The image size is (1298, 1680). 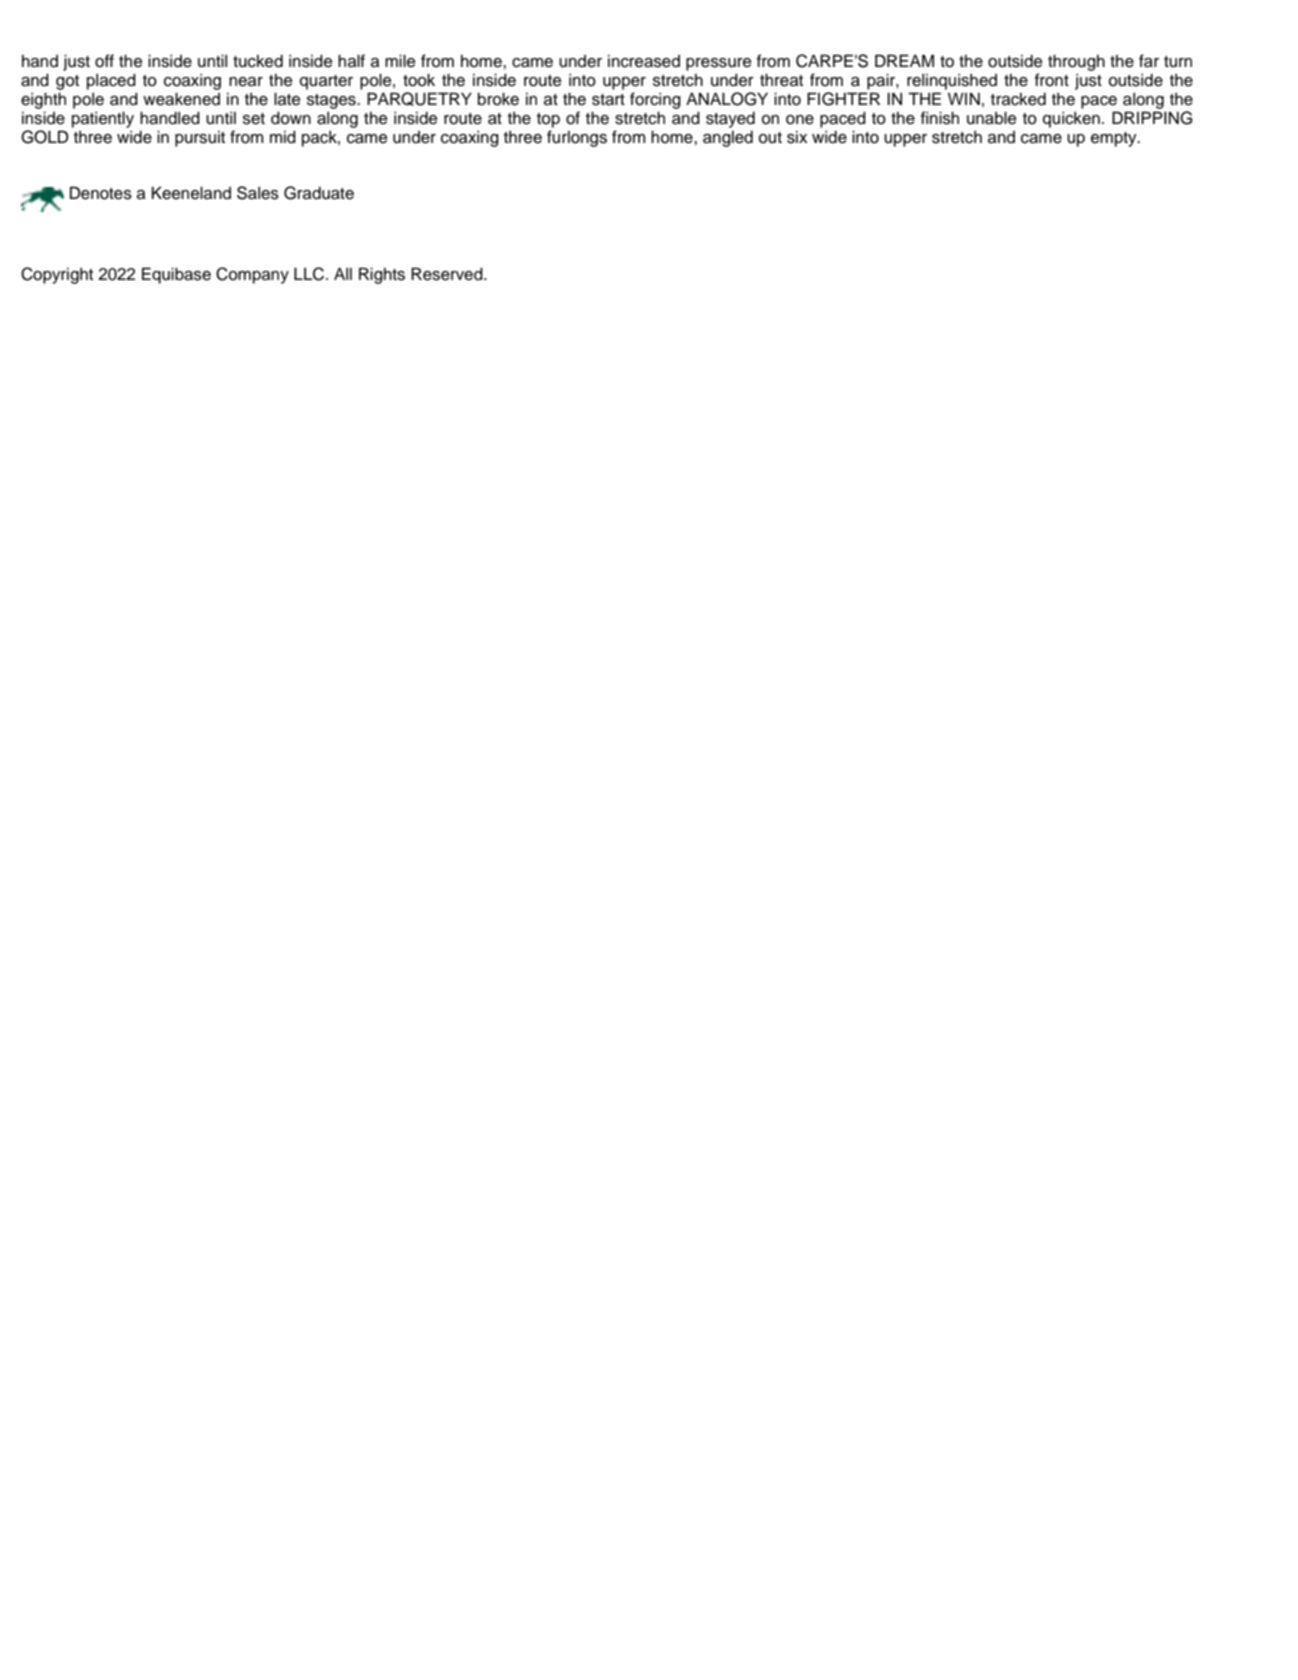 What do you see at coordinates (728, 139) in the document?
I see `angled` at bounding box center [728, 139].
